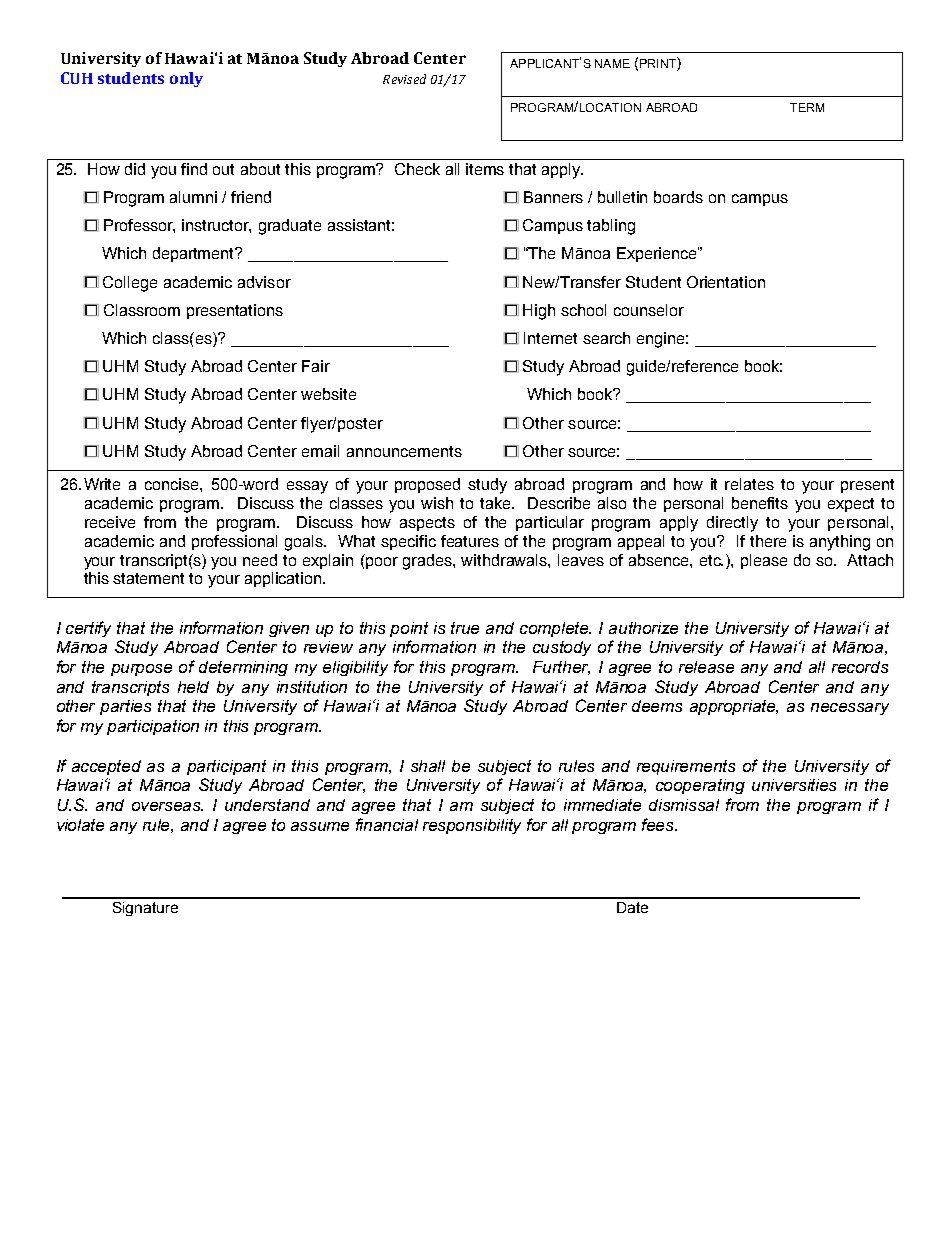 The width and height of the screenshot is (952, 1233). What do you see at coordinates (186, 79) in the screenshot?
I see `only` at bounding box center [186, 79].
